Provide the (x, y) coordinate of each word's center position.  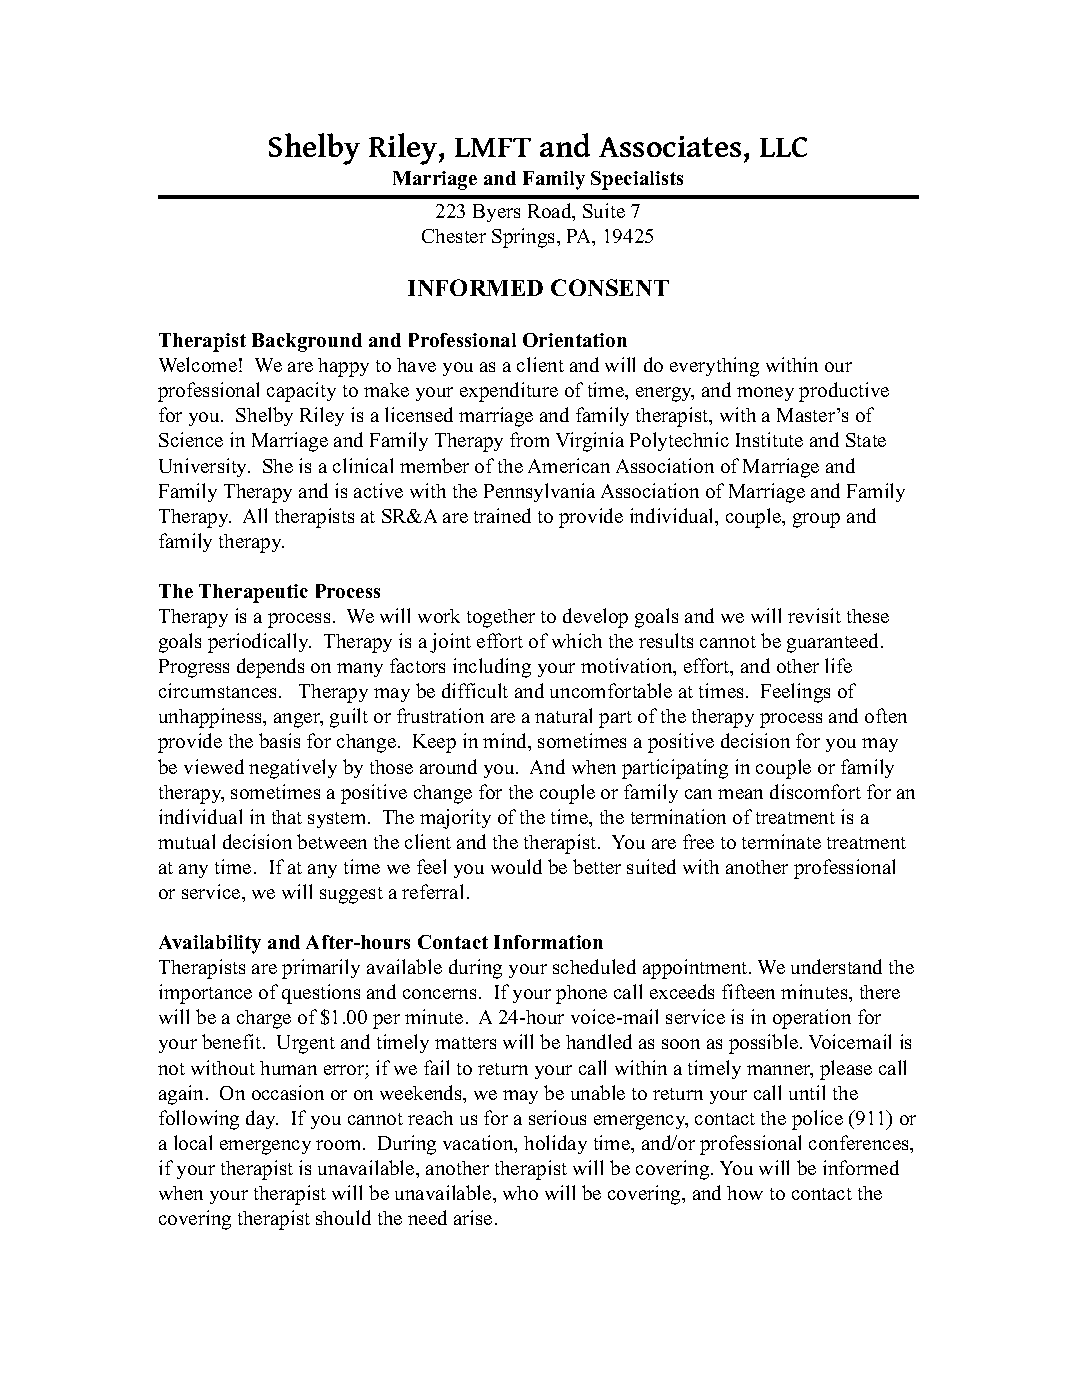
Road (551, 212)
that (287, 817)
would (516, 866)
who (520, 1193)
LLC (783, 147)
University (204, 467)
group (816, 520)
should (343, 1217)
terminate (781, 841)
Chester (454, 236)
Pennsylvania (539, 492)
